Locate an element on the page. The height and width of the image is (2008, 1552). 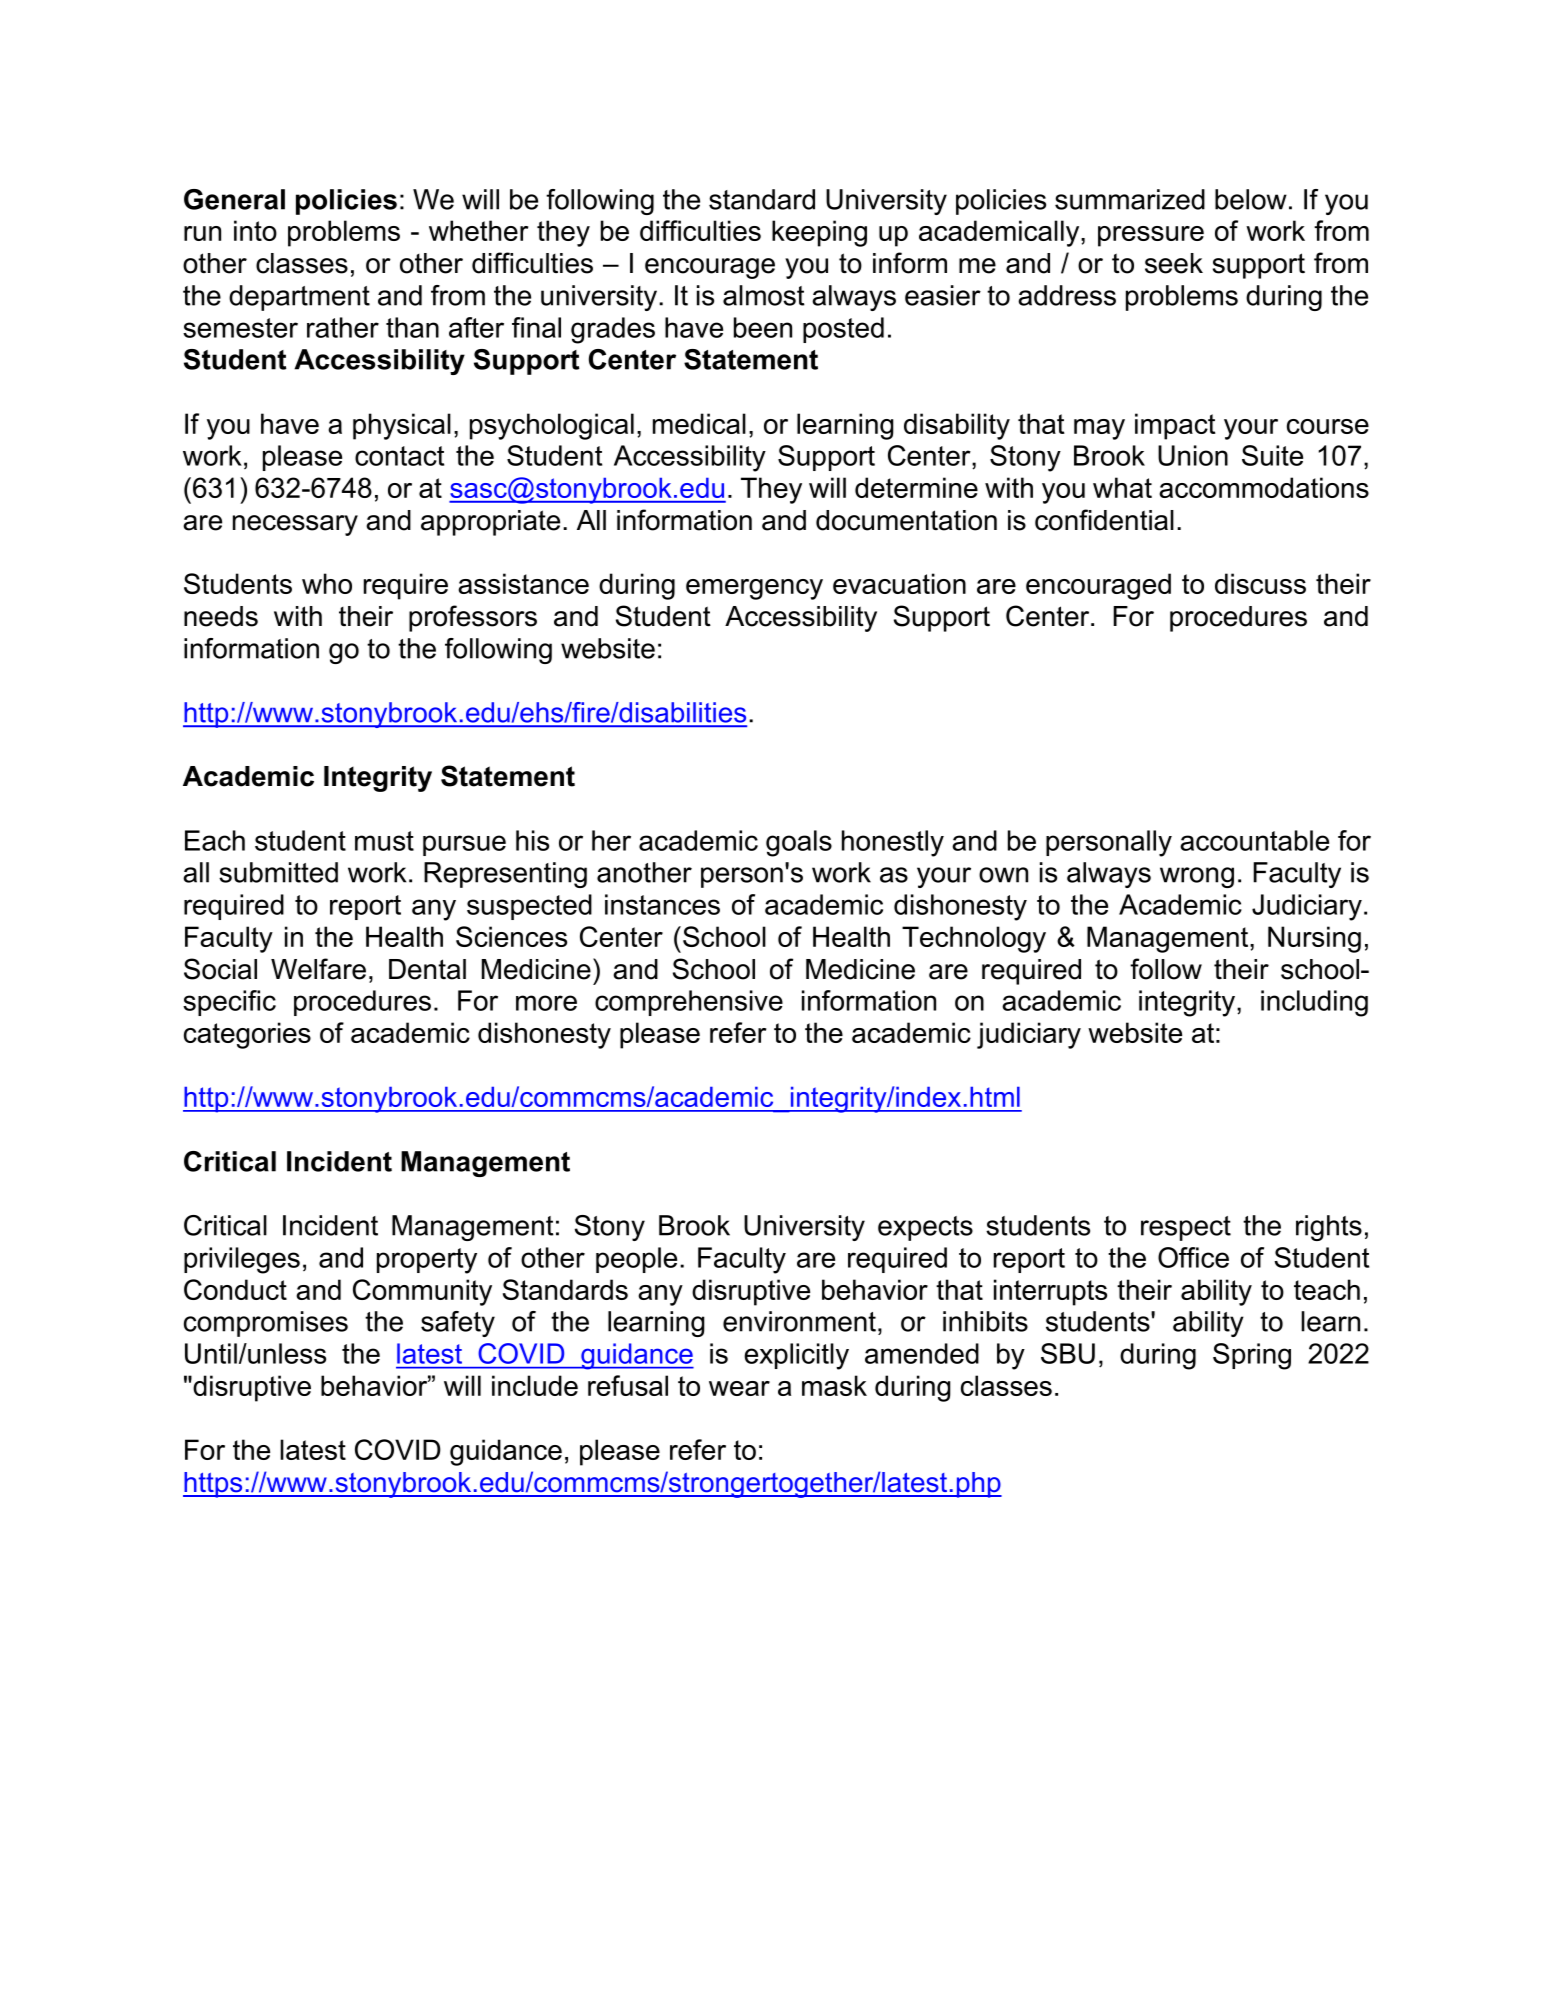
explicitly is located at coordinates (796, 1356).
